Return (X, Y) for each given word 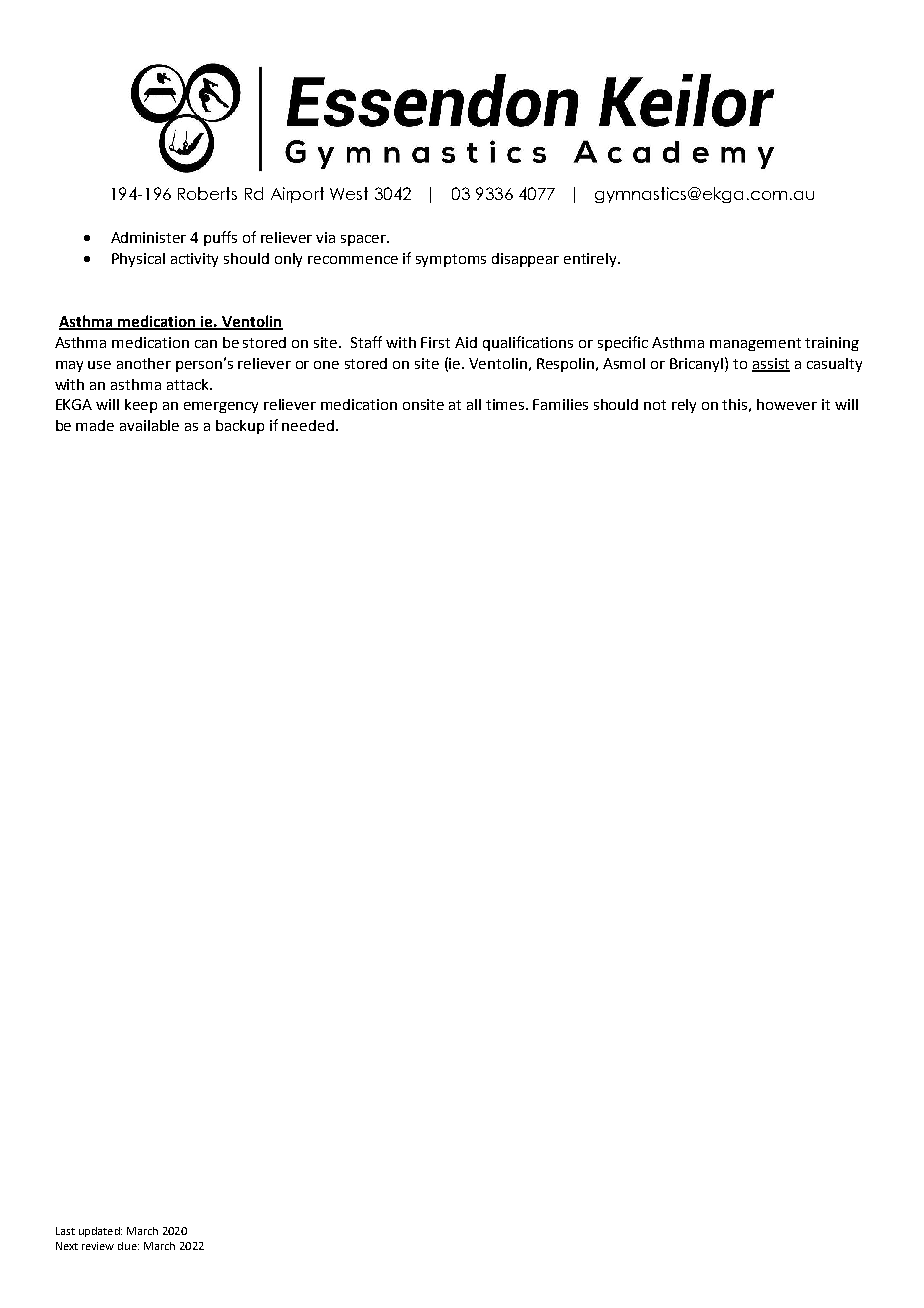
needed (308, 425)
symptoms (451, 260)
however (787, 404)
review (98, 1246)
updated (100, 1232)
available (149, 425)
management (755, 344)
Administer (148, 237)
